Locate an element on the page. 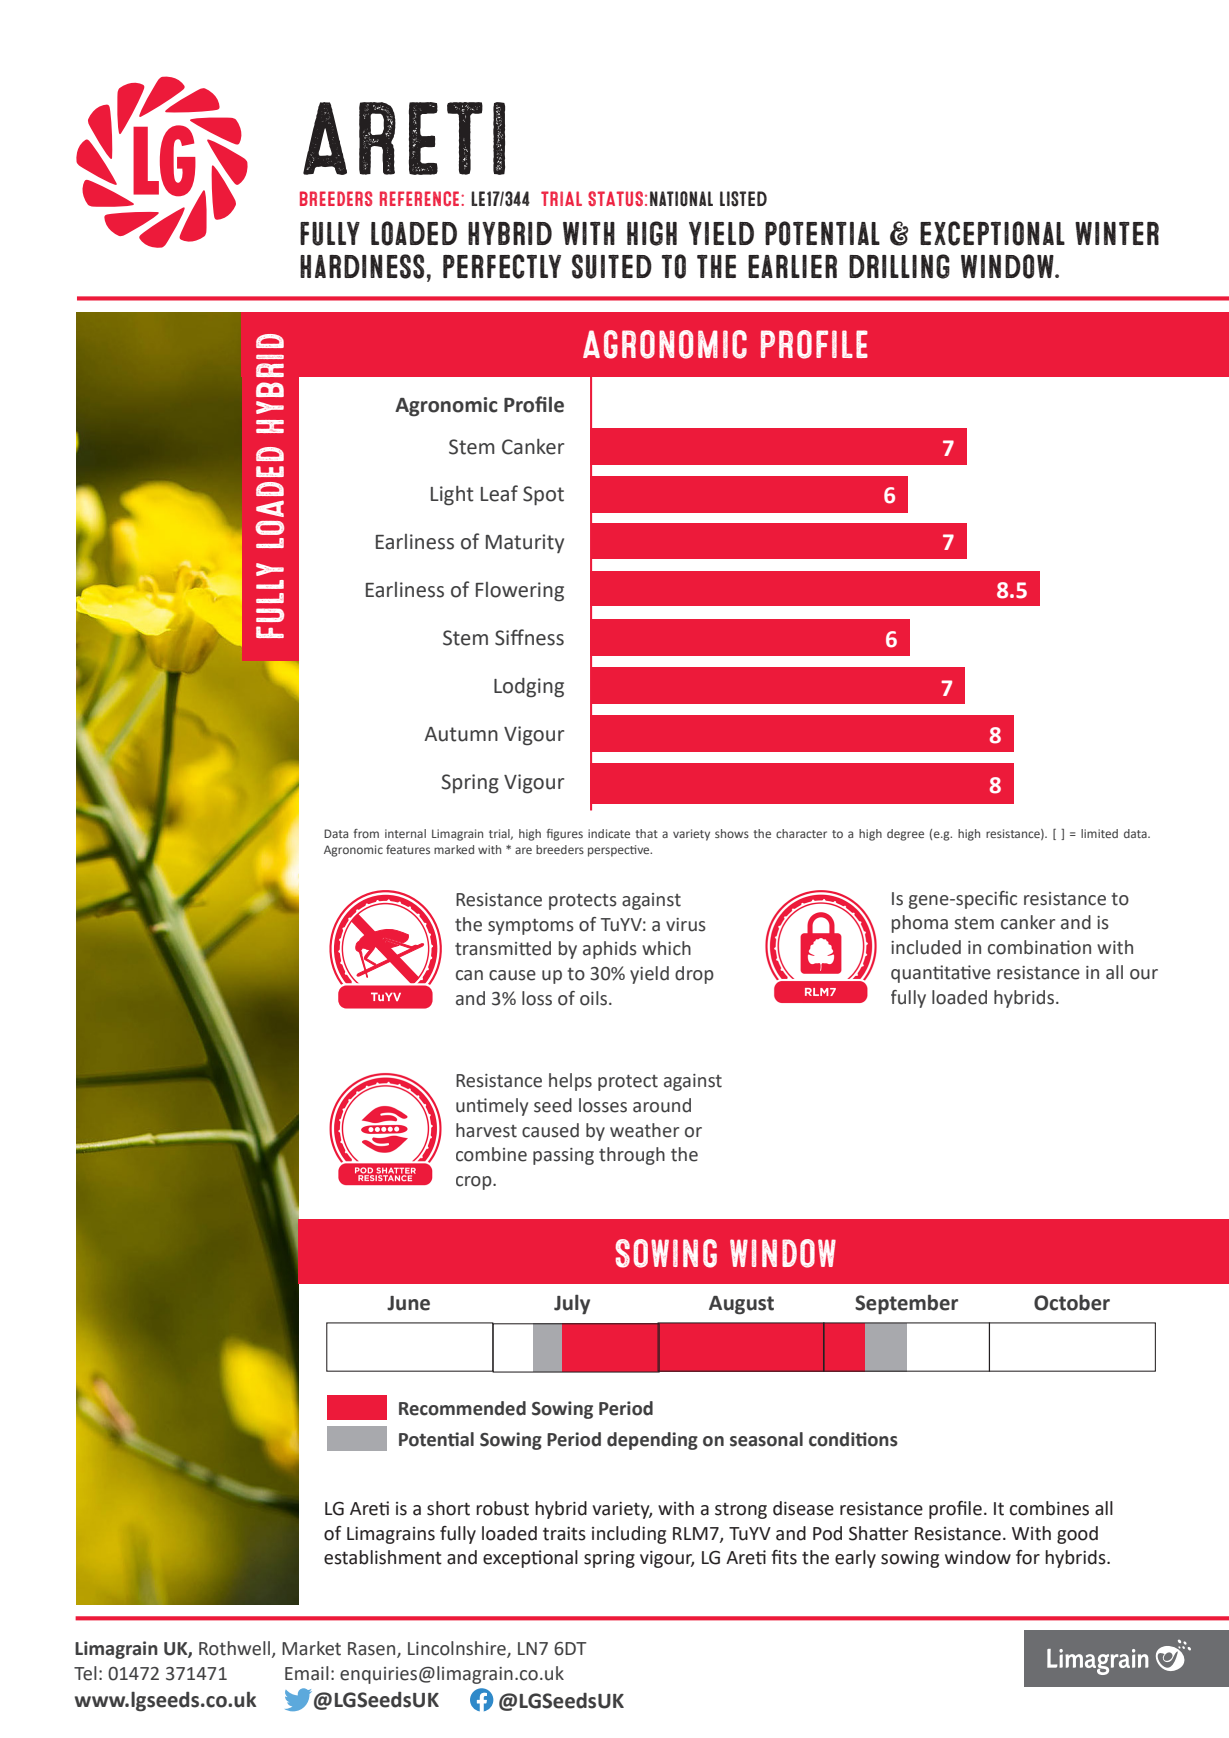 The image size is (1229, 1738). degree is located at coordinates (905, 835).
